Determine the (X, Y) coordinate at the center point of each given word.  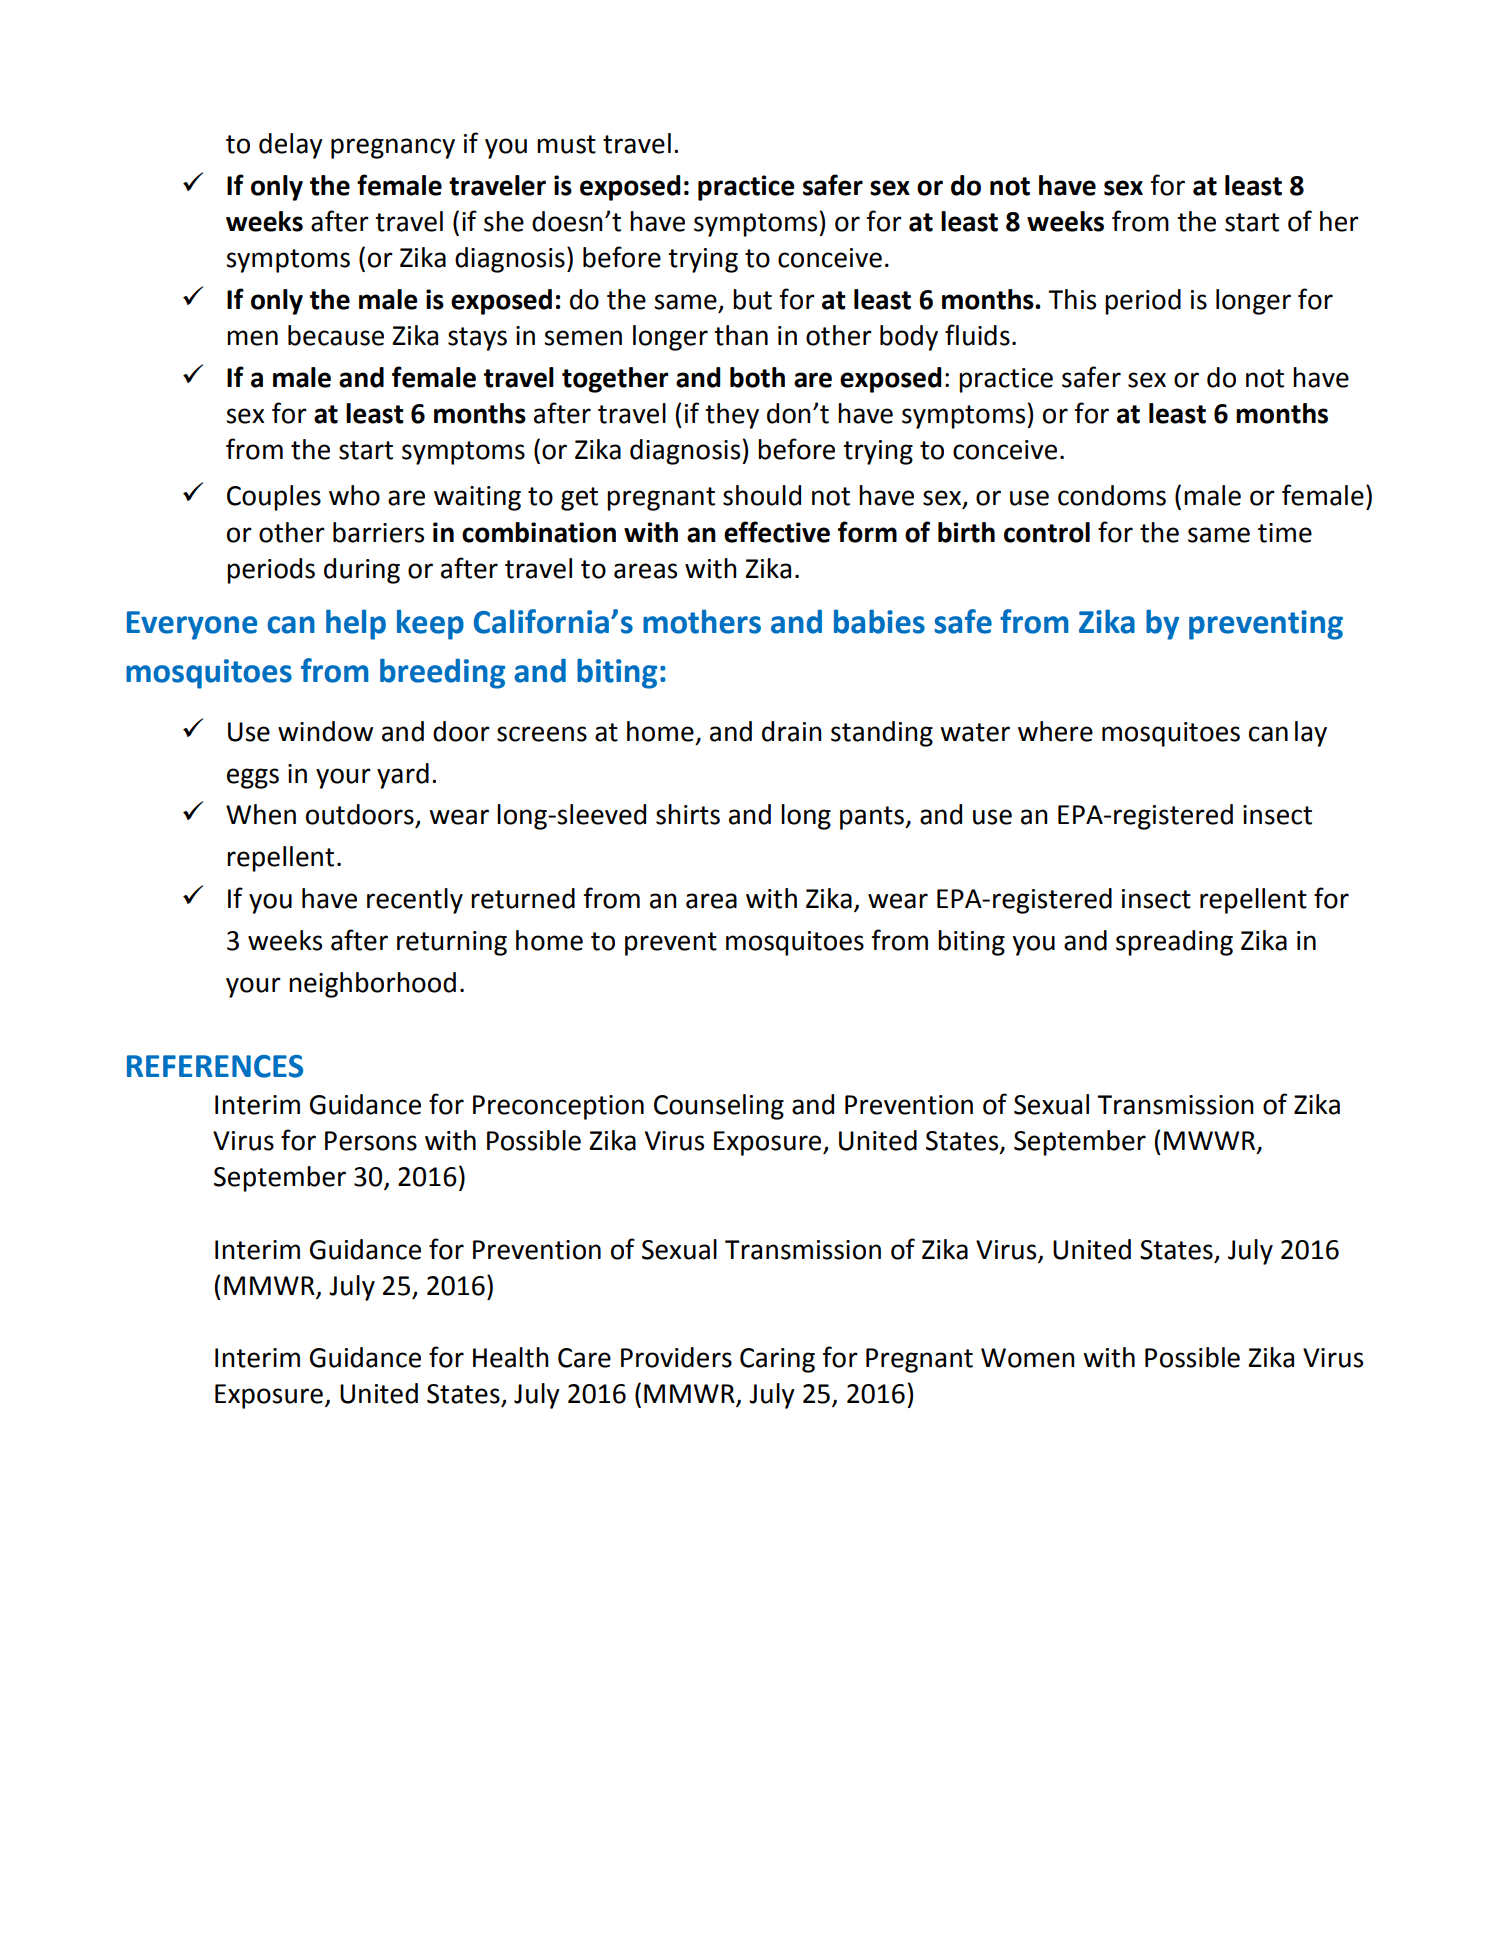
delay (291, 146)
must (566, 144)
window (325, 731)
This (1072, 299)
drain (792, 731)
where (1055, 731)
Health (511, 1357)
